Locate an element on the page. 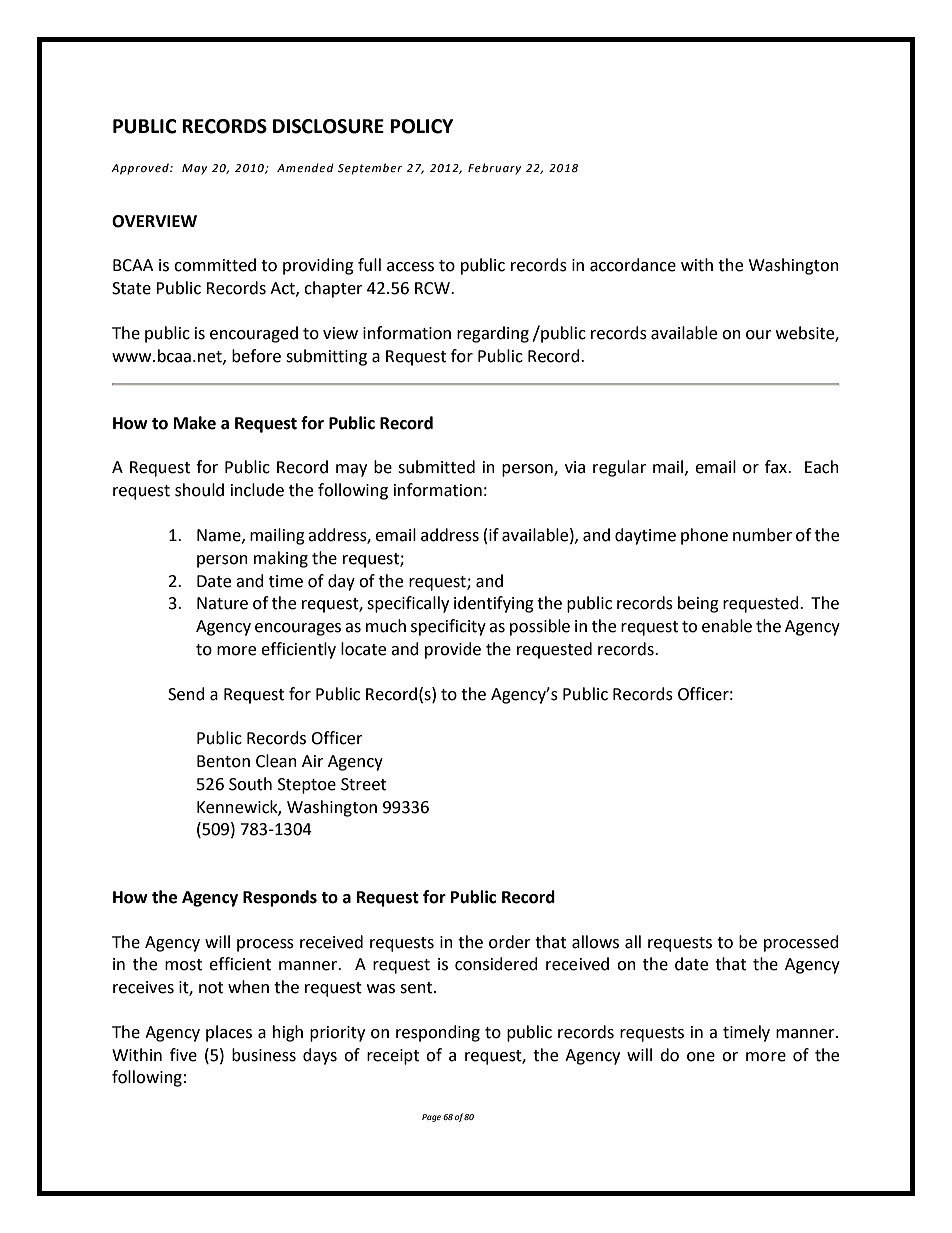 This page has height=1233, width=952. specificity is located at coordinates (448, 627).
